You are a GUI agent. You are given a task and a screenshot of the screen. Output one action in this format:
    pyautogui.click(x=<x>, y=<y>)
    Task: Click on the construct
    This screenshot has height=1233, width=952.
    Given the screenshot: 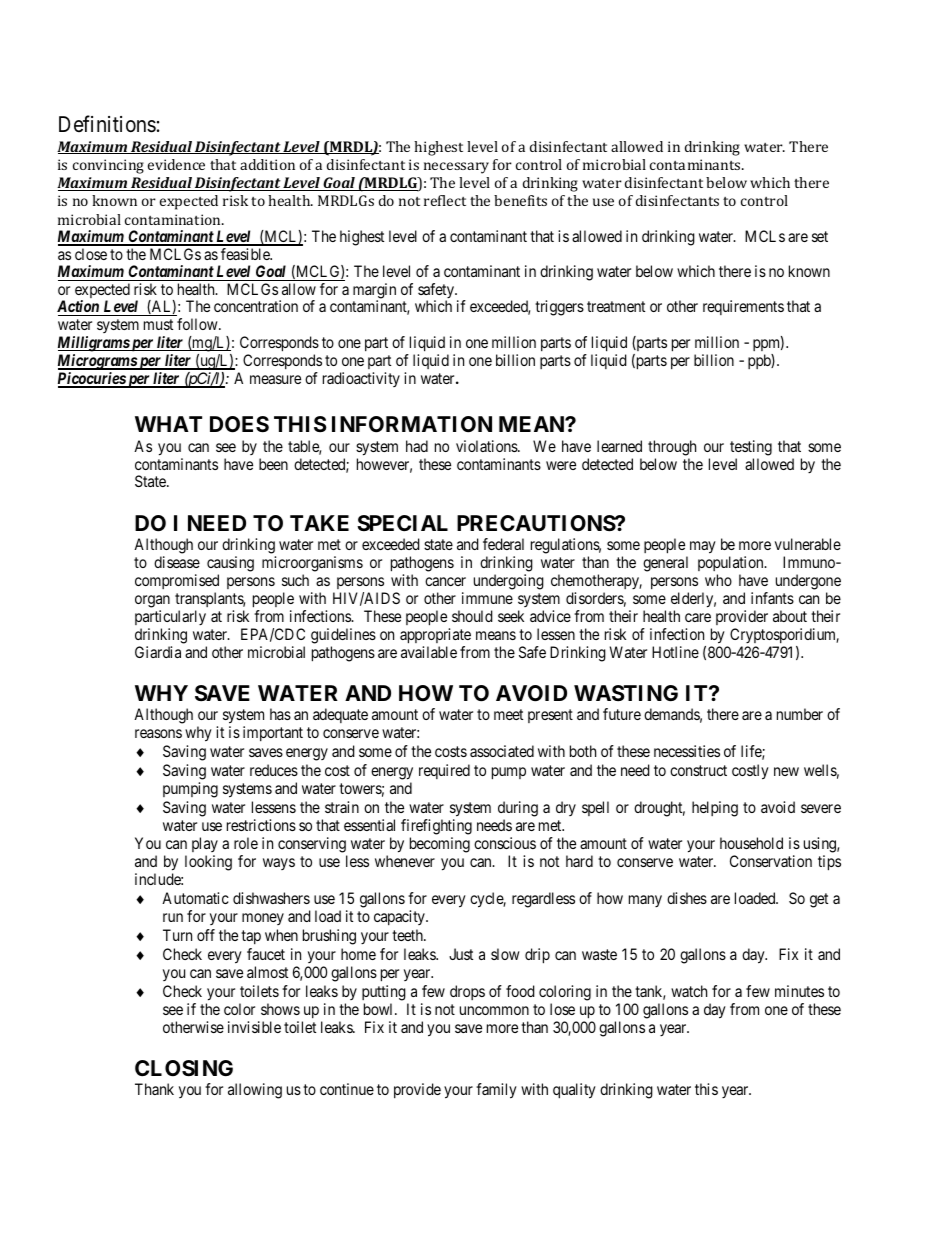 What is the action you would take?
    pyautogui.click(x=698, y=770)
